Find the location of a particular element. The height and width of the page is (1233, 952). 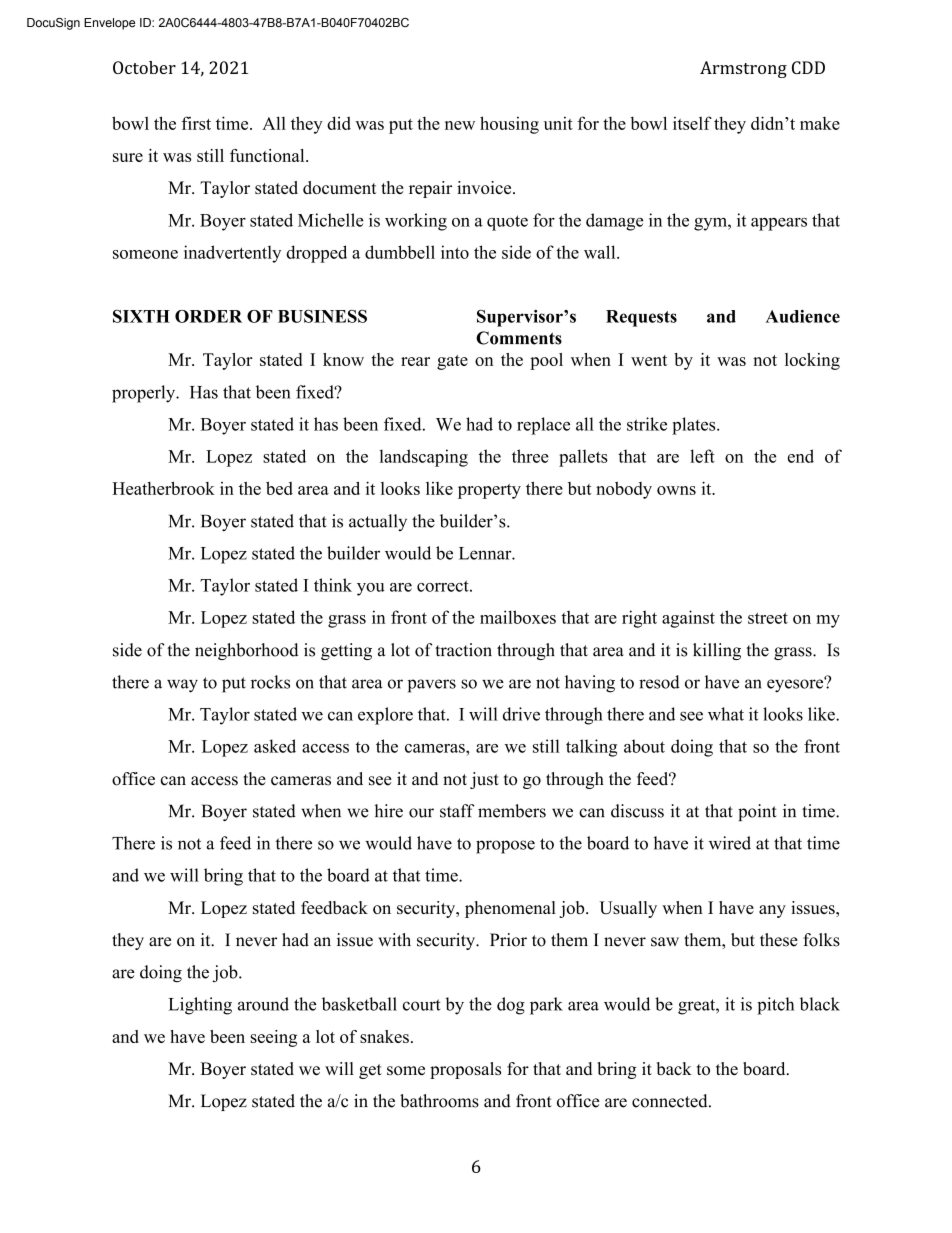

new is located at coordinates (460, 125).
